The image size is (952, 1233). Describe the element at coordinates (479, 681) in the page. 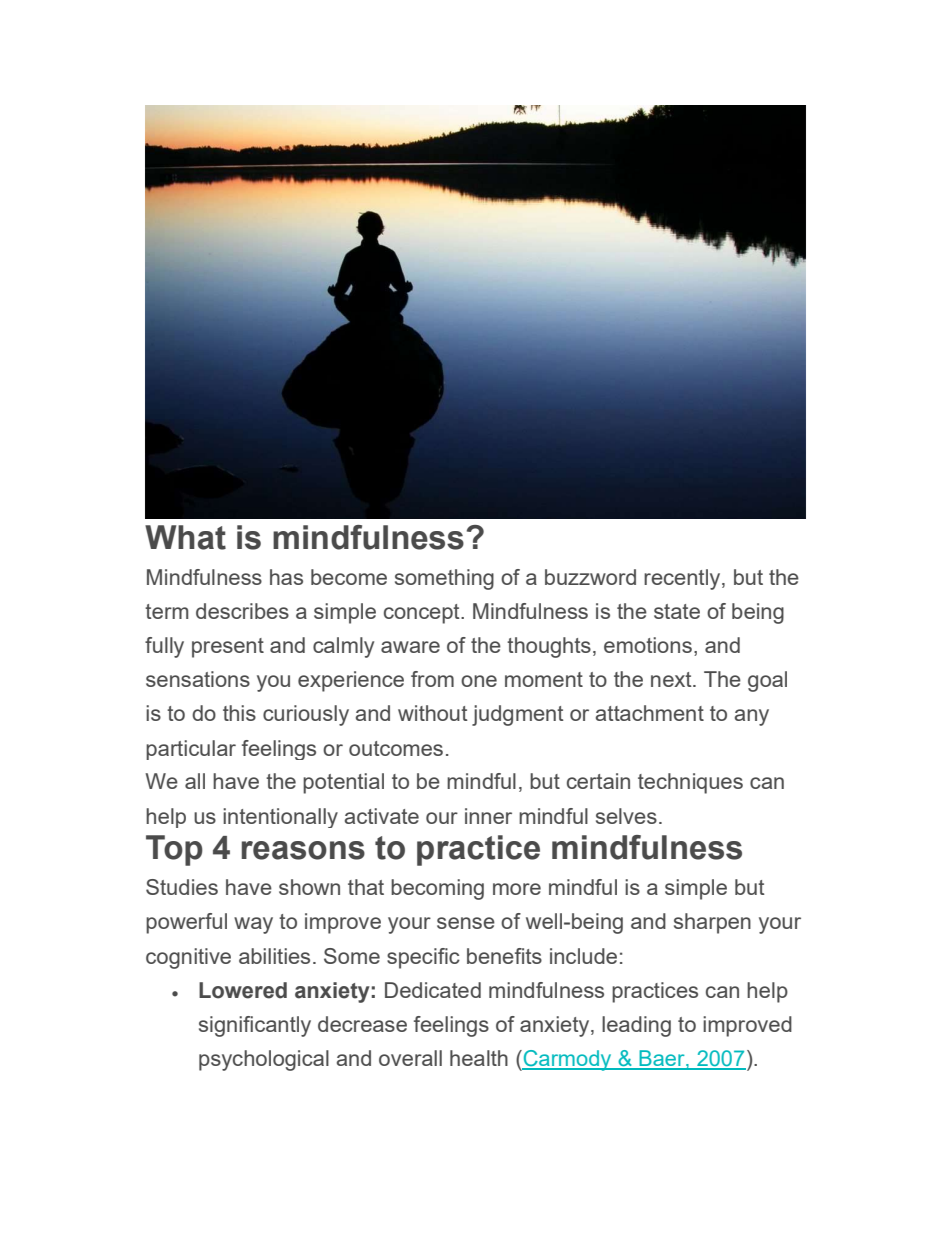

I see `one` at that location.
